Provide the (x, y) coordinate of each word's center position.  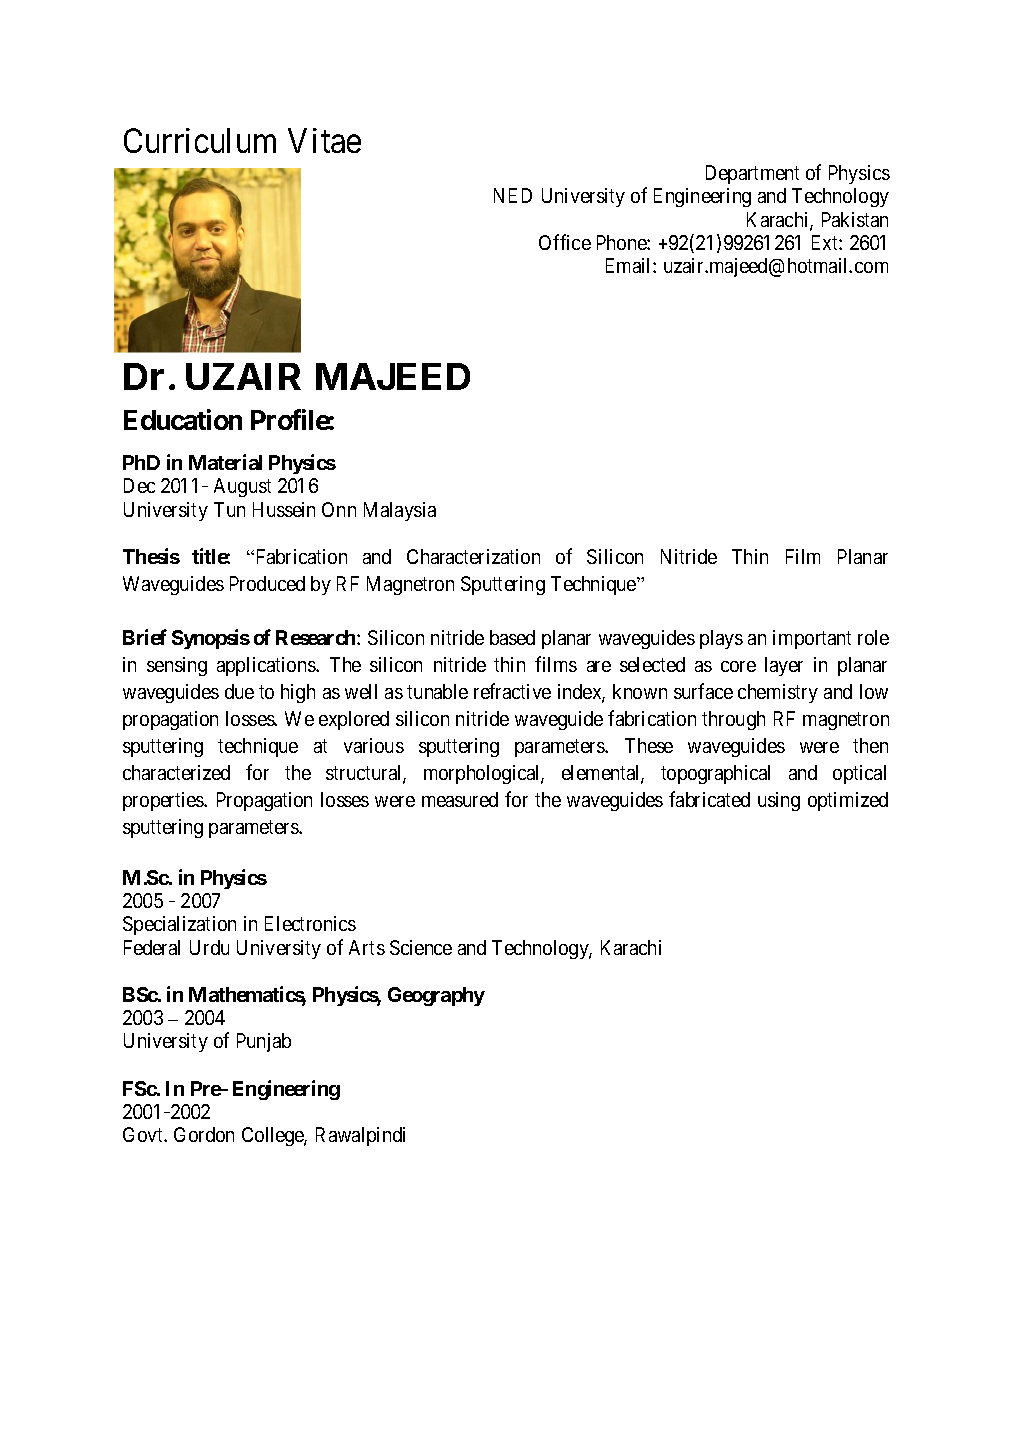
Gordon (204, 1134)
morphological (484, 774)
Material (225, 462)
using (779, 801)
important (812, 639)
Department (752, 174)
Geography (436, 996)
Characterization (473, 556)
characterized (176, 772)
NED (513, 195)
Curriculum (200, 140)
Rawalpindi (360, 1136)
